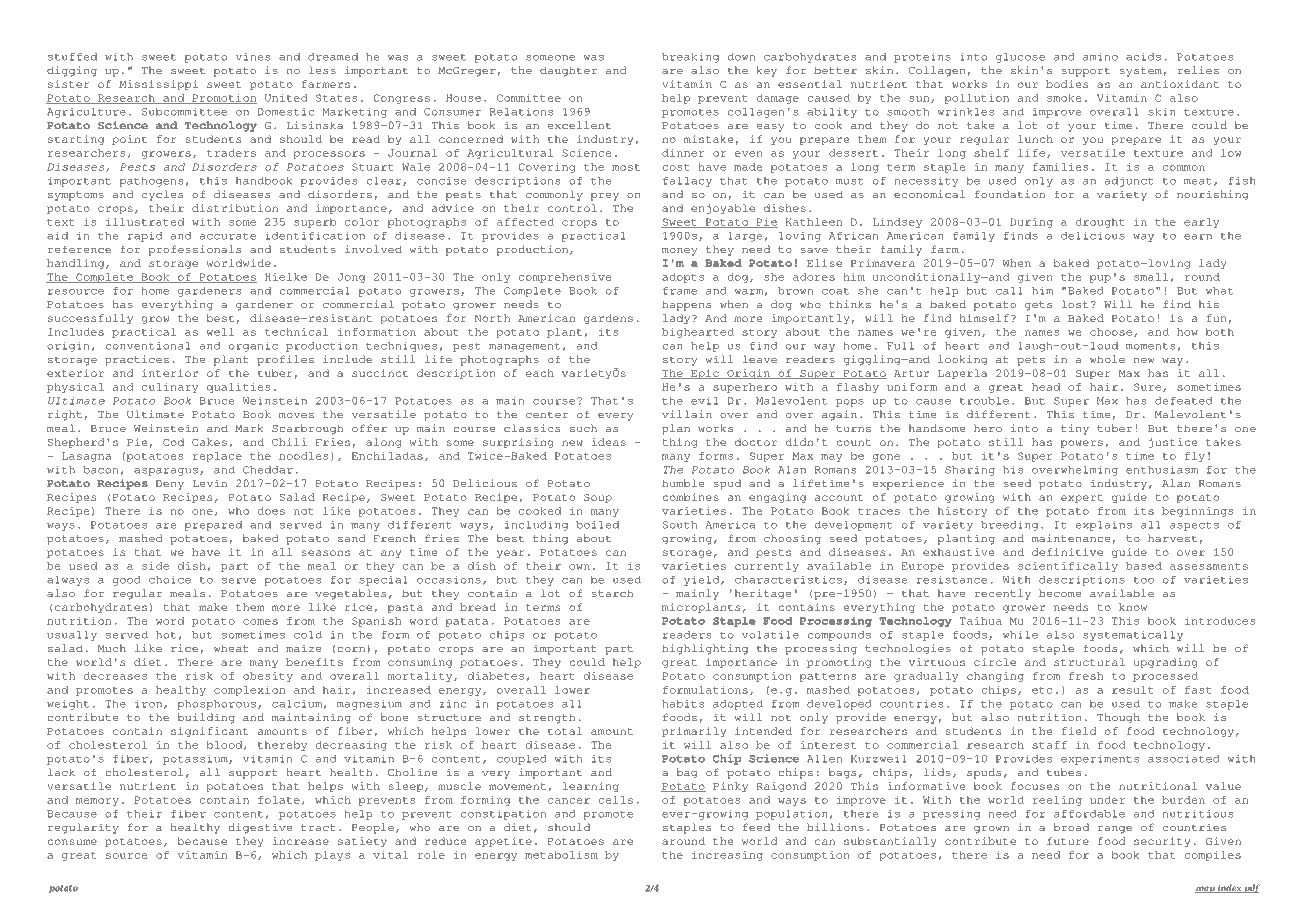 The height and width of the screenshot is (924, 1308). Describe the element at coordinates (612, 593) in the screenshot. I see `starch` at that location.
